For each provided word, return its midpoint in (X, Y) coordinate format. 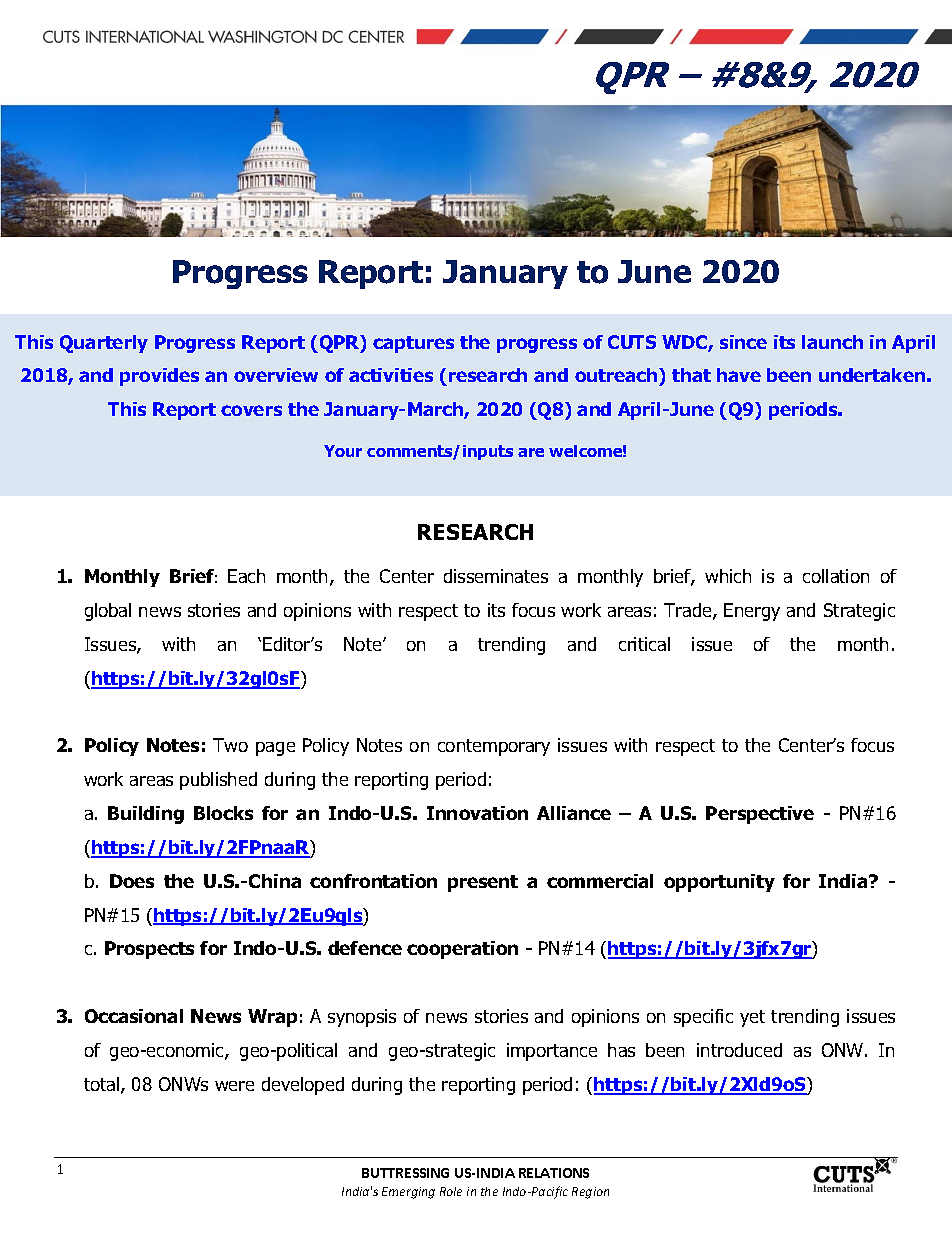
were (234, 1086)
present (483, 883)
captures (413, 344)
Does (132, 881)
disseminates (496, 576)
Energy (752, 612)
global (108, 612)
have (739, 375)
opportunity (719, 883)
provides (159, 377)
